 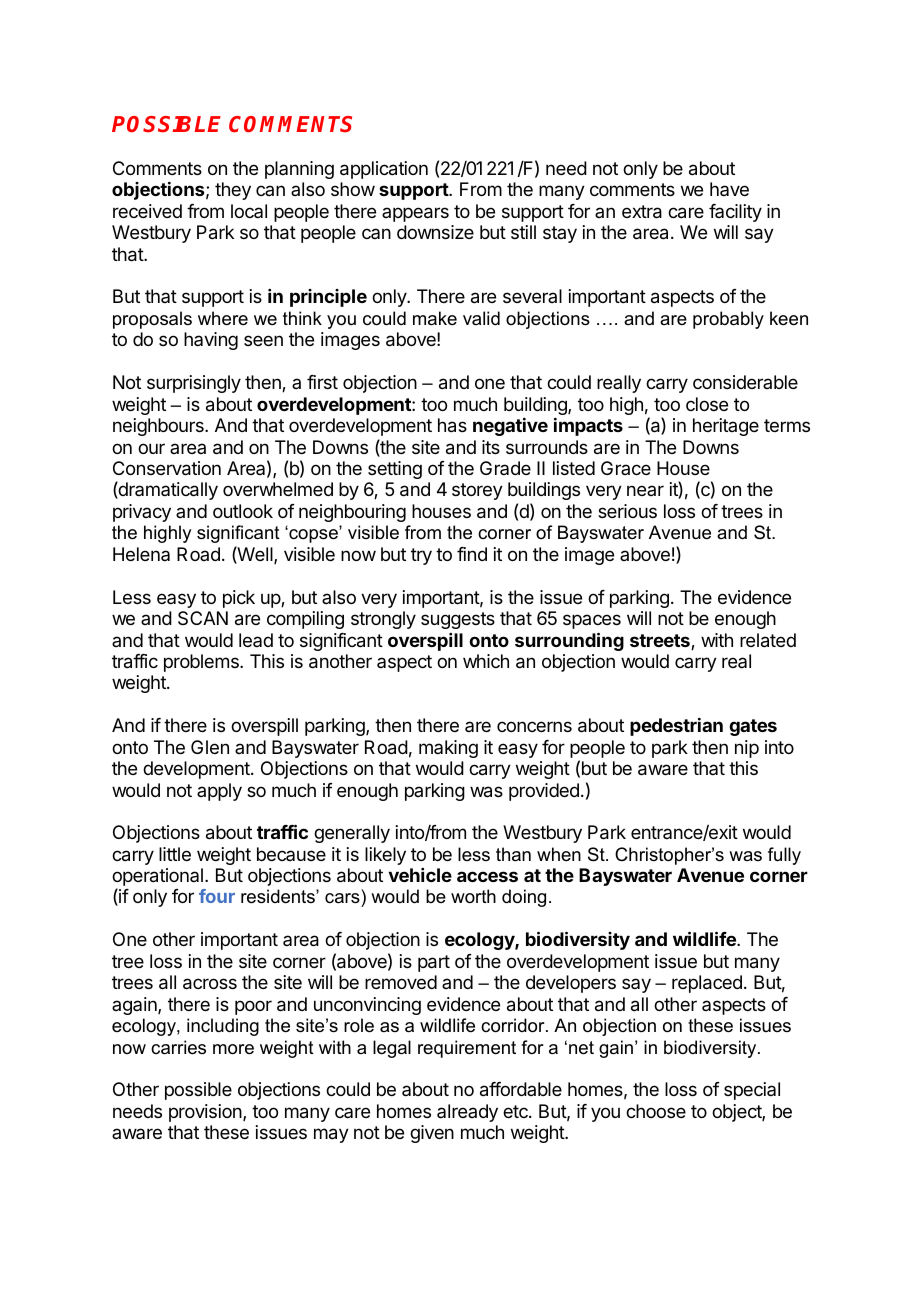 I want to click on have, so click(x=729, y=189).
